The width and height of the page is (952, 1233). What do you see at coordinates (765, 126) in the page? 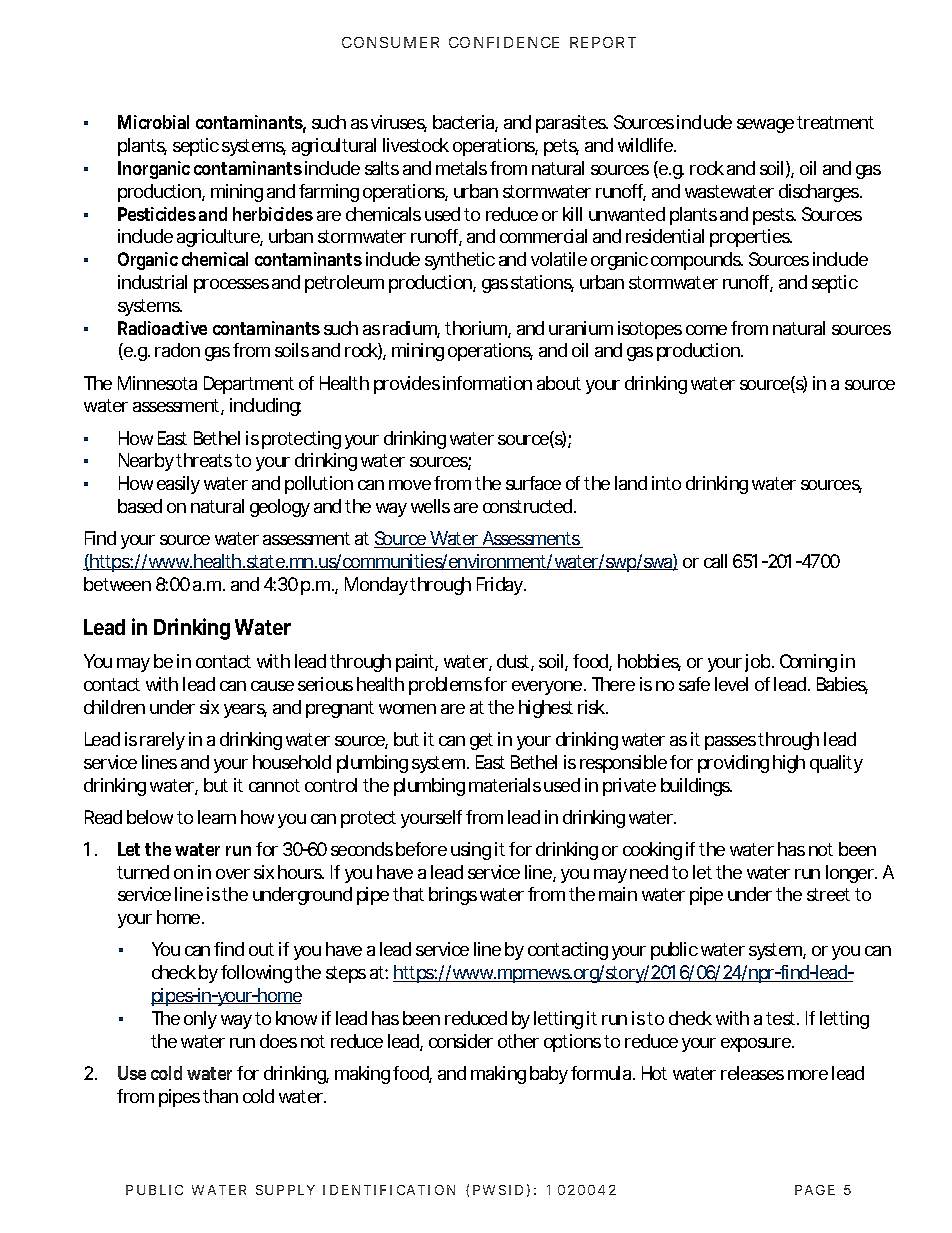
I see `sewage` at bounding box center [765, 126].
